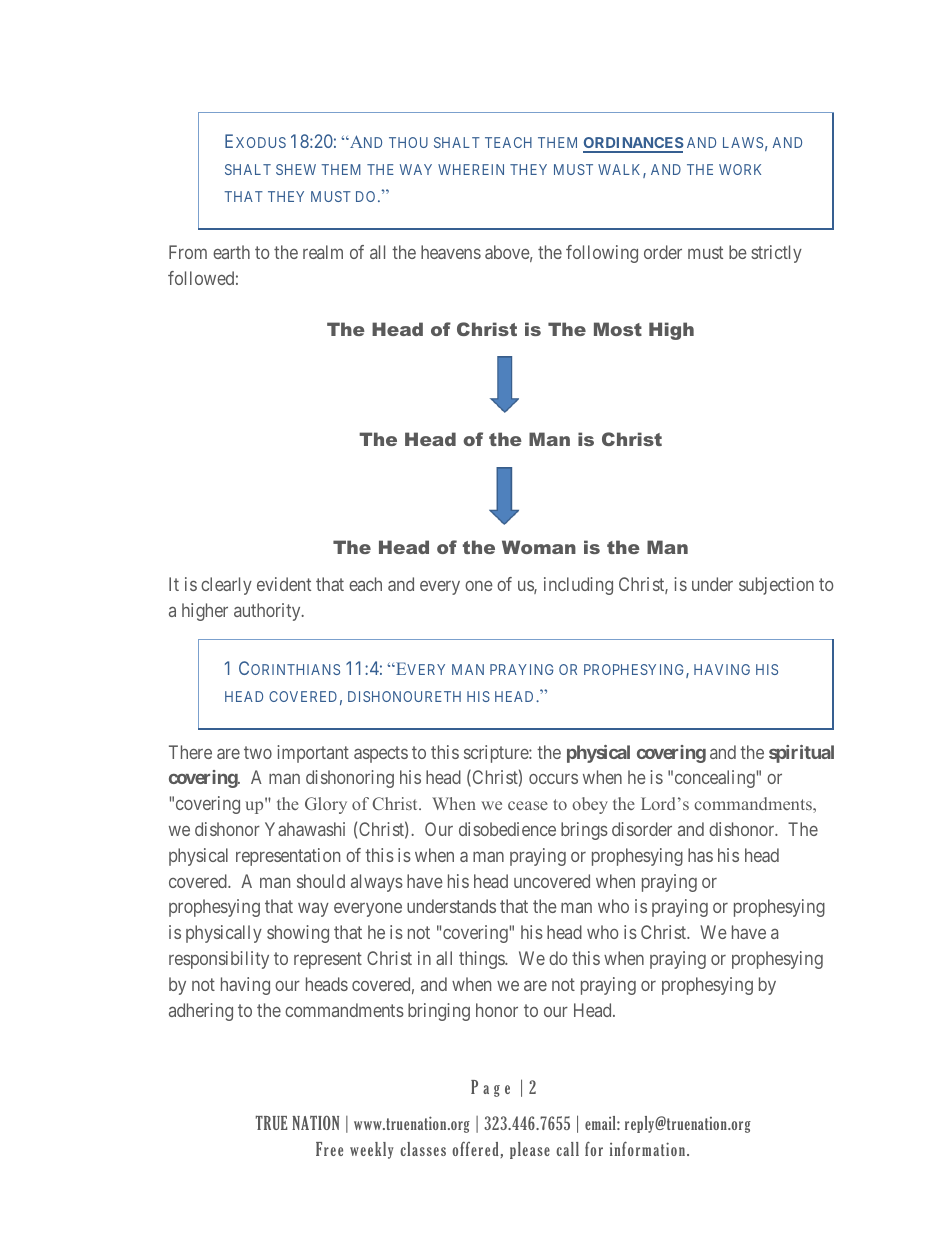  I want to click on SHEW, so click(296, 169).
